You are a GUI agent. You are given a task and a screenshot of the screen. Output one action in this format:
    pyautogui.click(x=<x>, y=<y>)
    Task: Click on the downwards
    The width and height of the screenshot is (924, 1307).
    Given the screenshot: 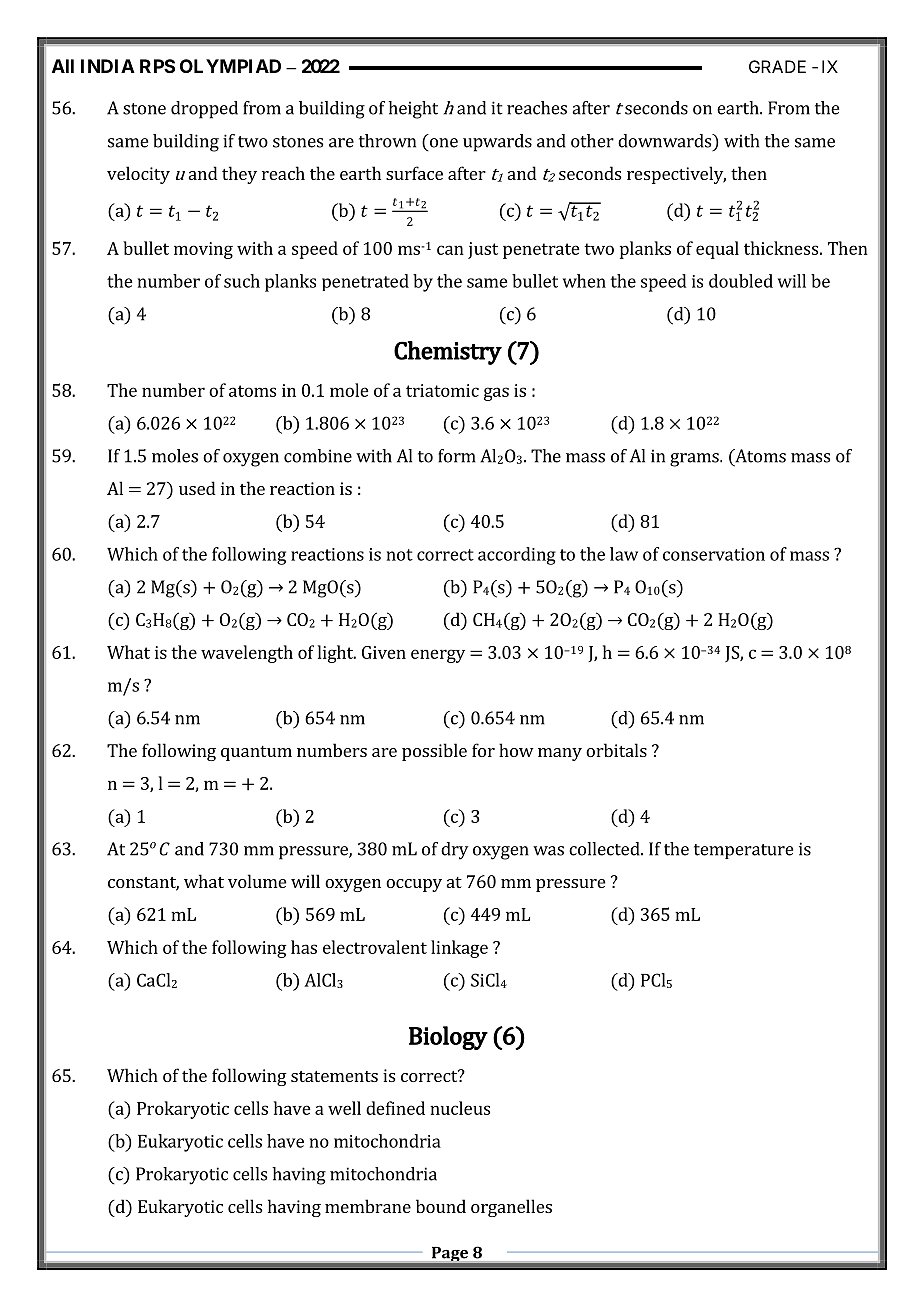 What is the action you would take?
    pyautogui.click(x=666, y=141)
